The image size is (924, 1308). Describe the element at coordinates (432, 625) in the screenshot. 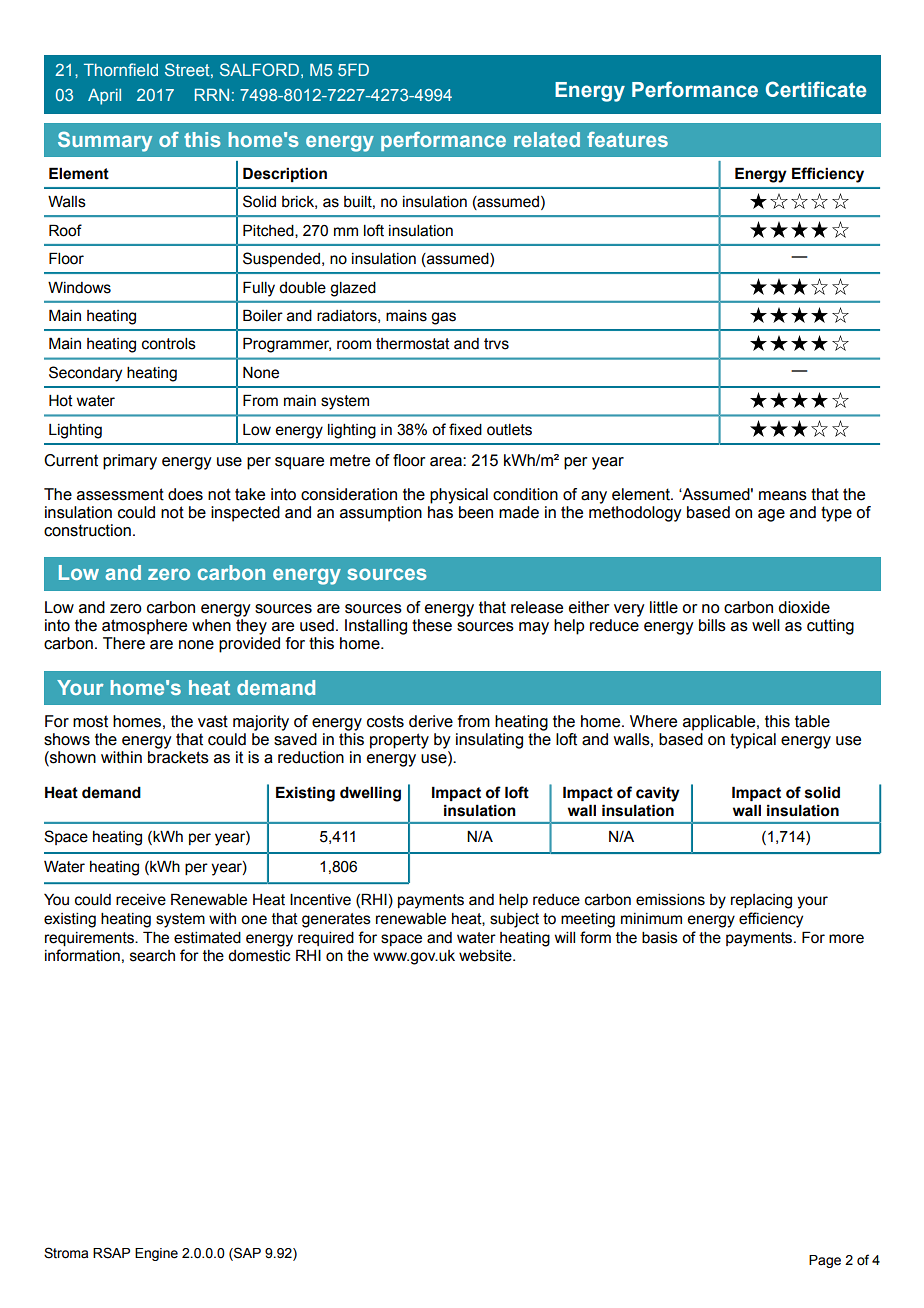

I see `these` at that location.
